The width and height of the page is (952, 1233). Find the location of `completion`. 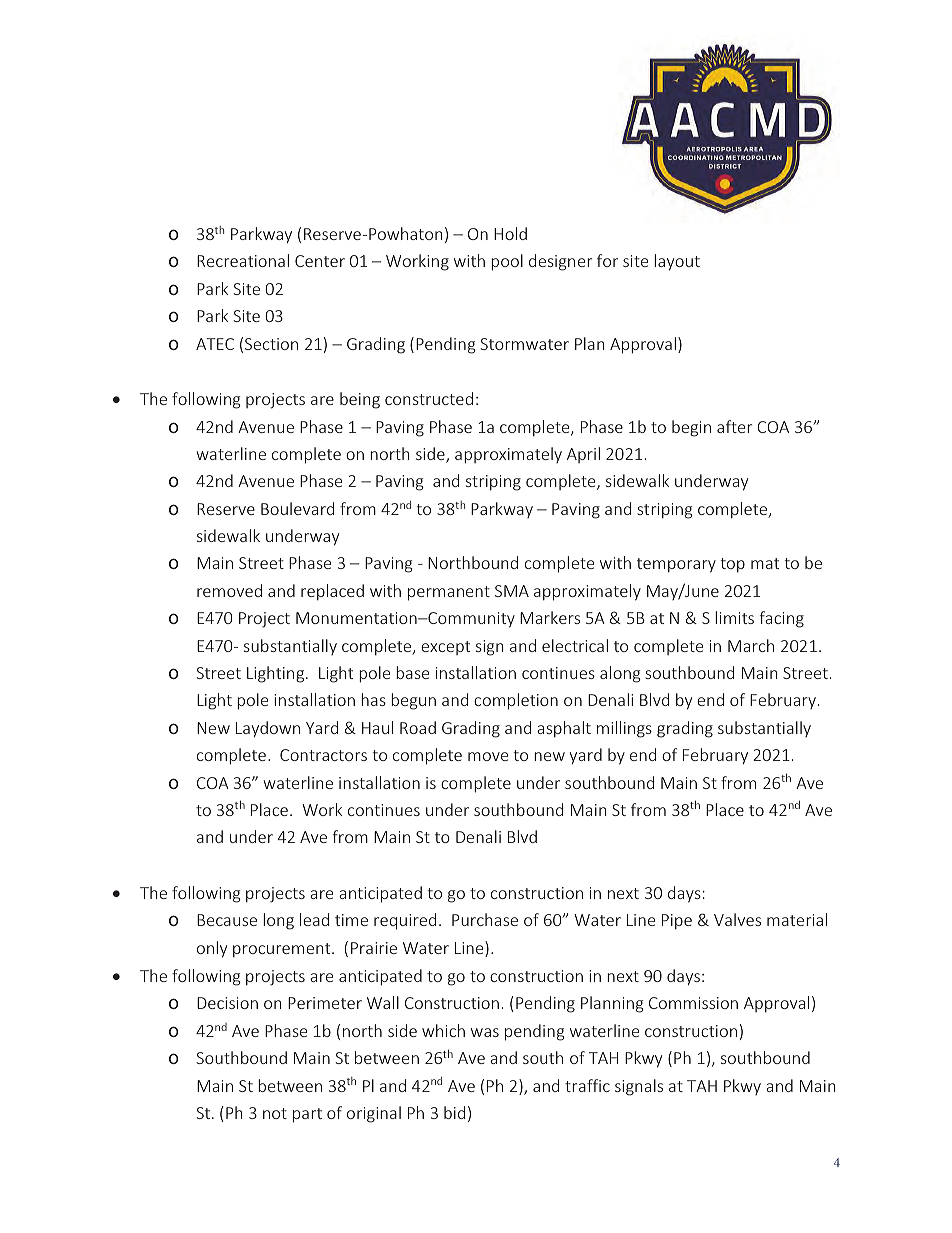

completion is located at coordinates (516, 701).
